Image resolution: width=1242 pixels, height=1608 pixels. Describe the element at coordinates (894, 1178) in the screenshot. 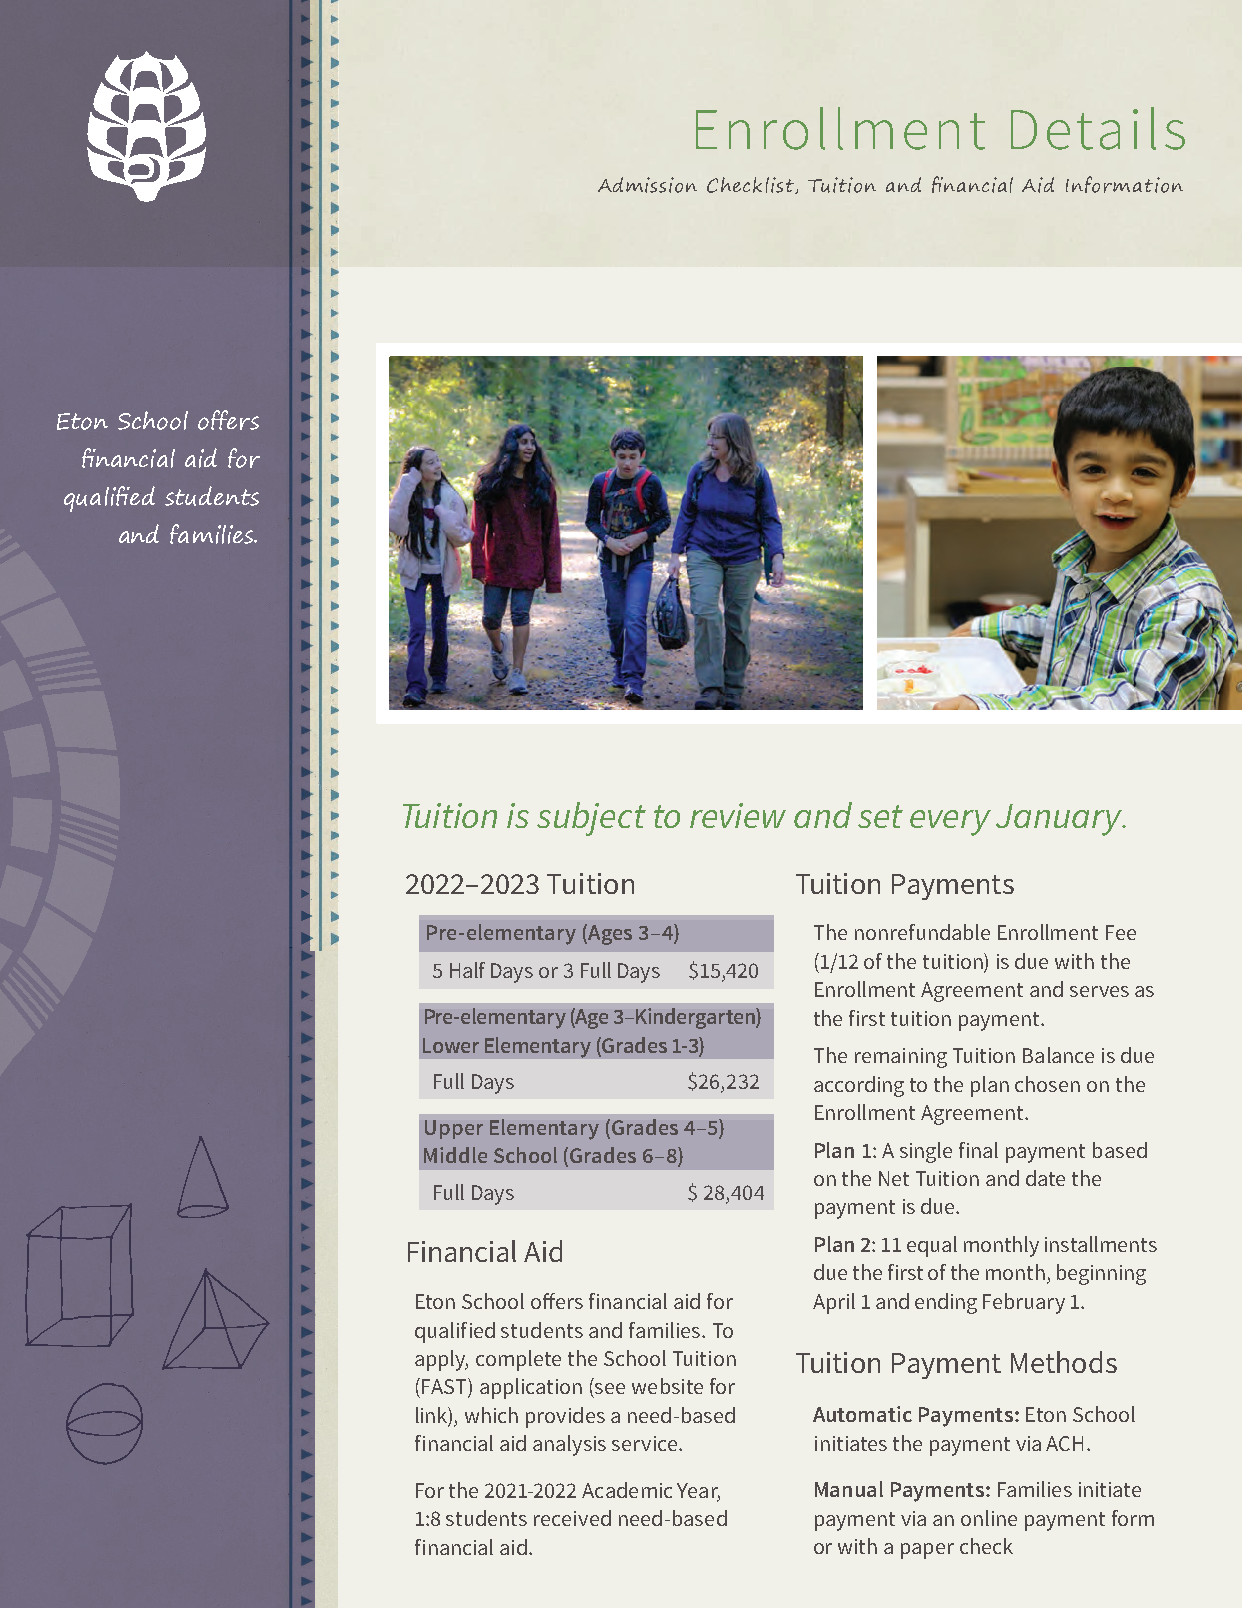

I see `Net` at that location.
